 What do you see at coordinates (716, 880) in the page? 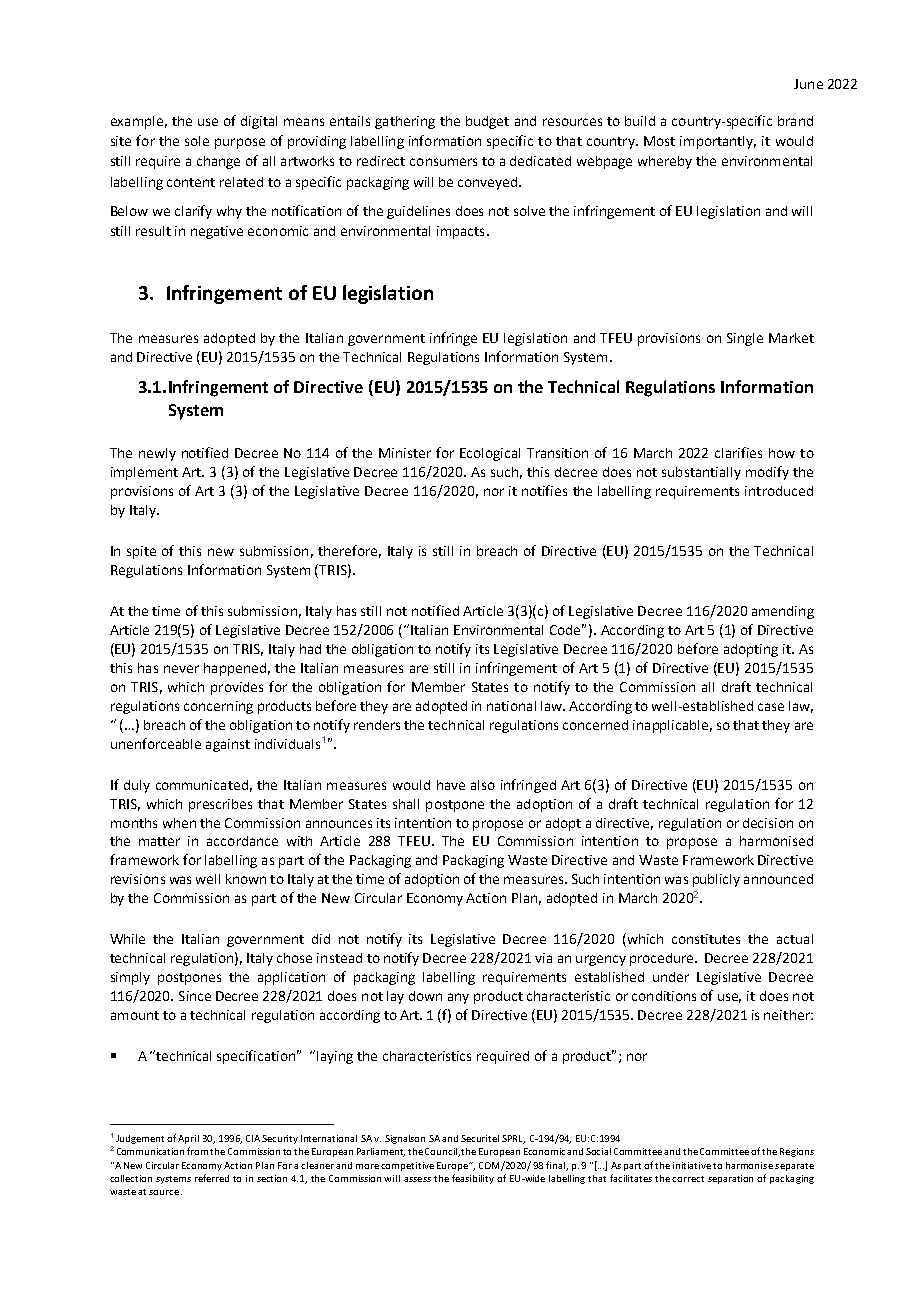
I see `publicly` at bounding box center [716, 880].
